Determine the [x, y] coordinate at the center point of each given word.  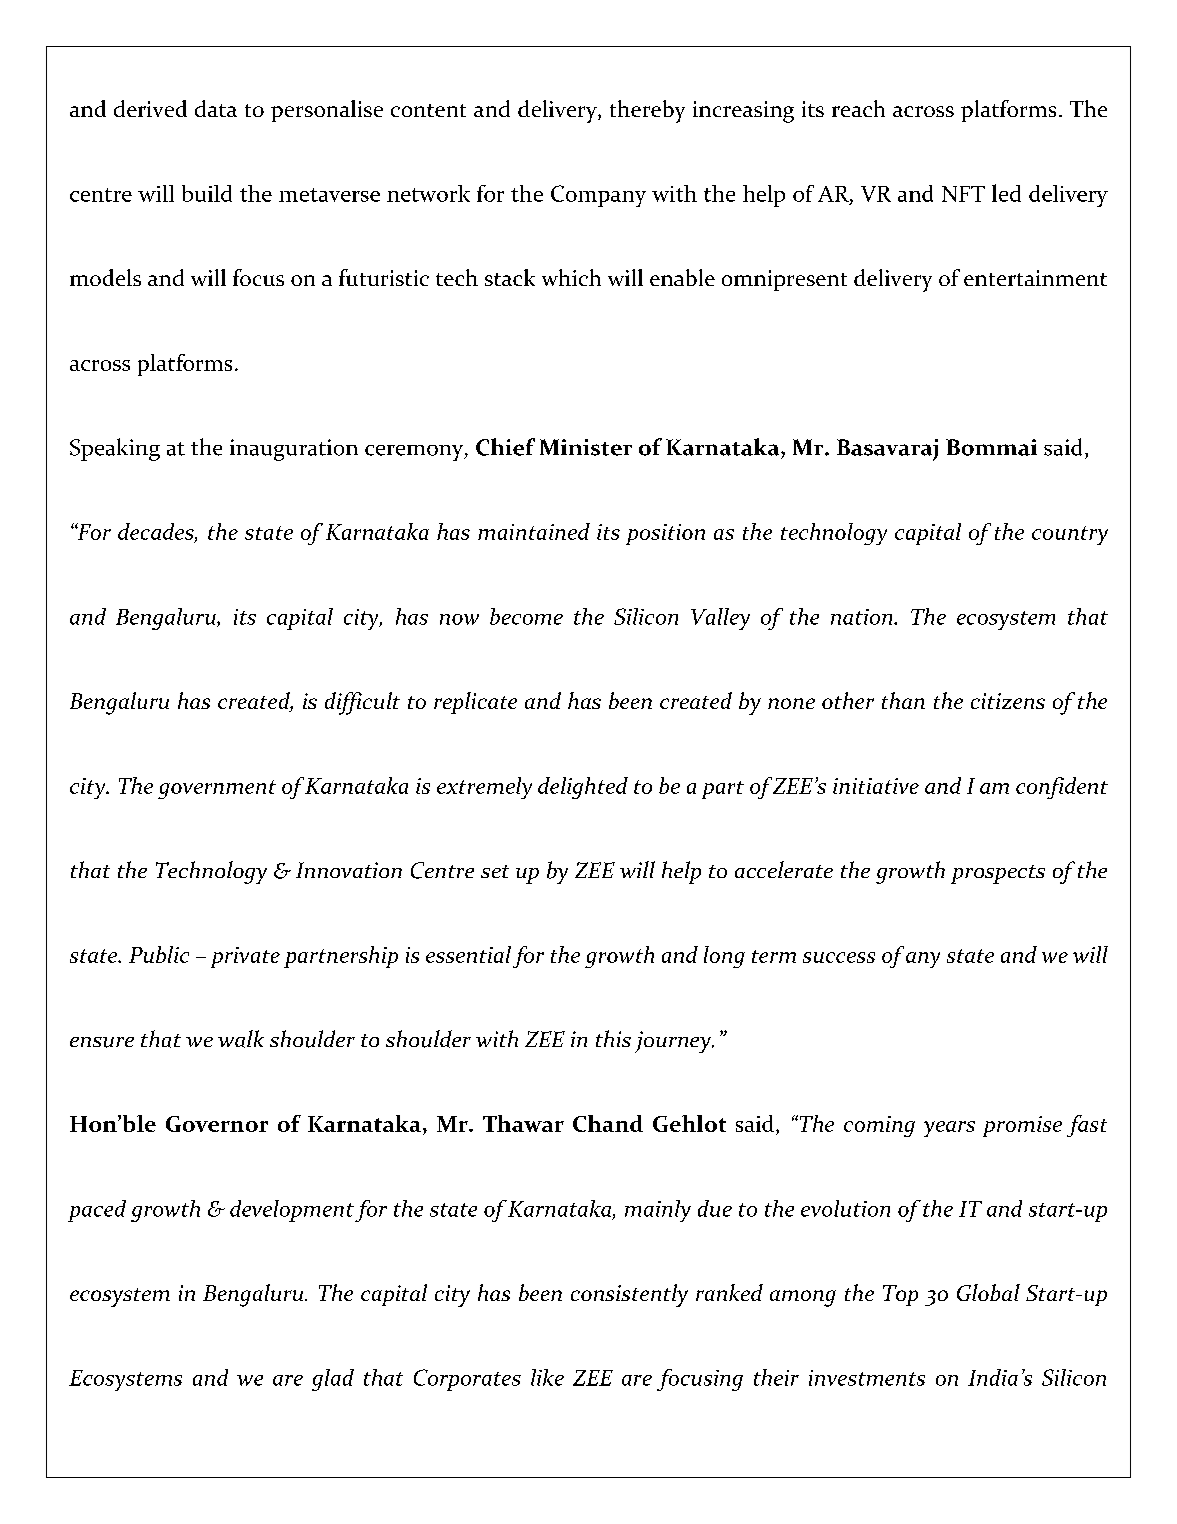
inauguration [294, 450]
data [216, 108]
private [245, 957]
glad [333, 1380]
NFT [963, 194]
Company [598, 196]
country [1070, 535]
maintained [534, 531]
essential [468, 954]
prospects [998, 874]
